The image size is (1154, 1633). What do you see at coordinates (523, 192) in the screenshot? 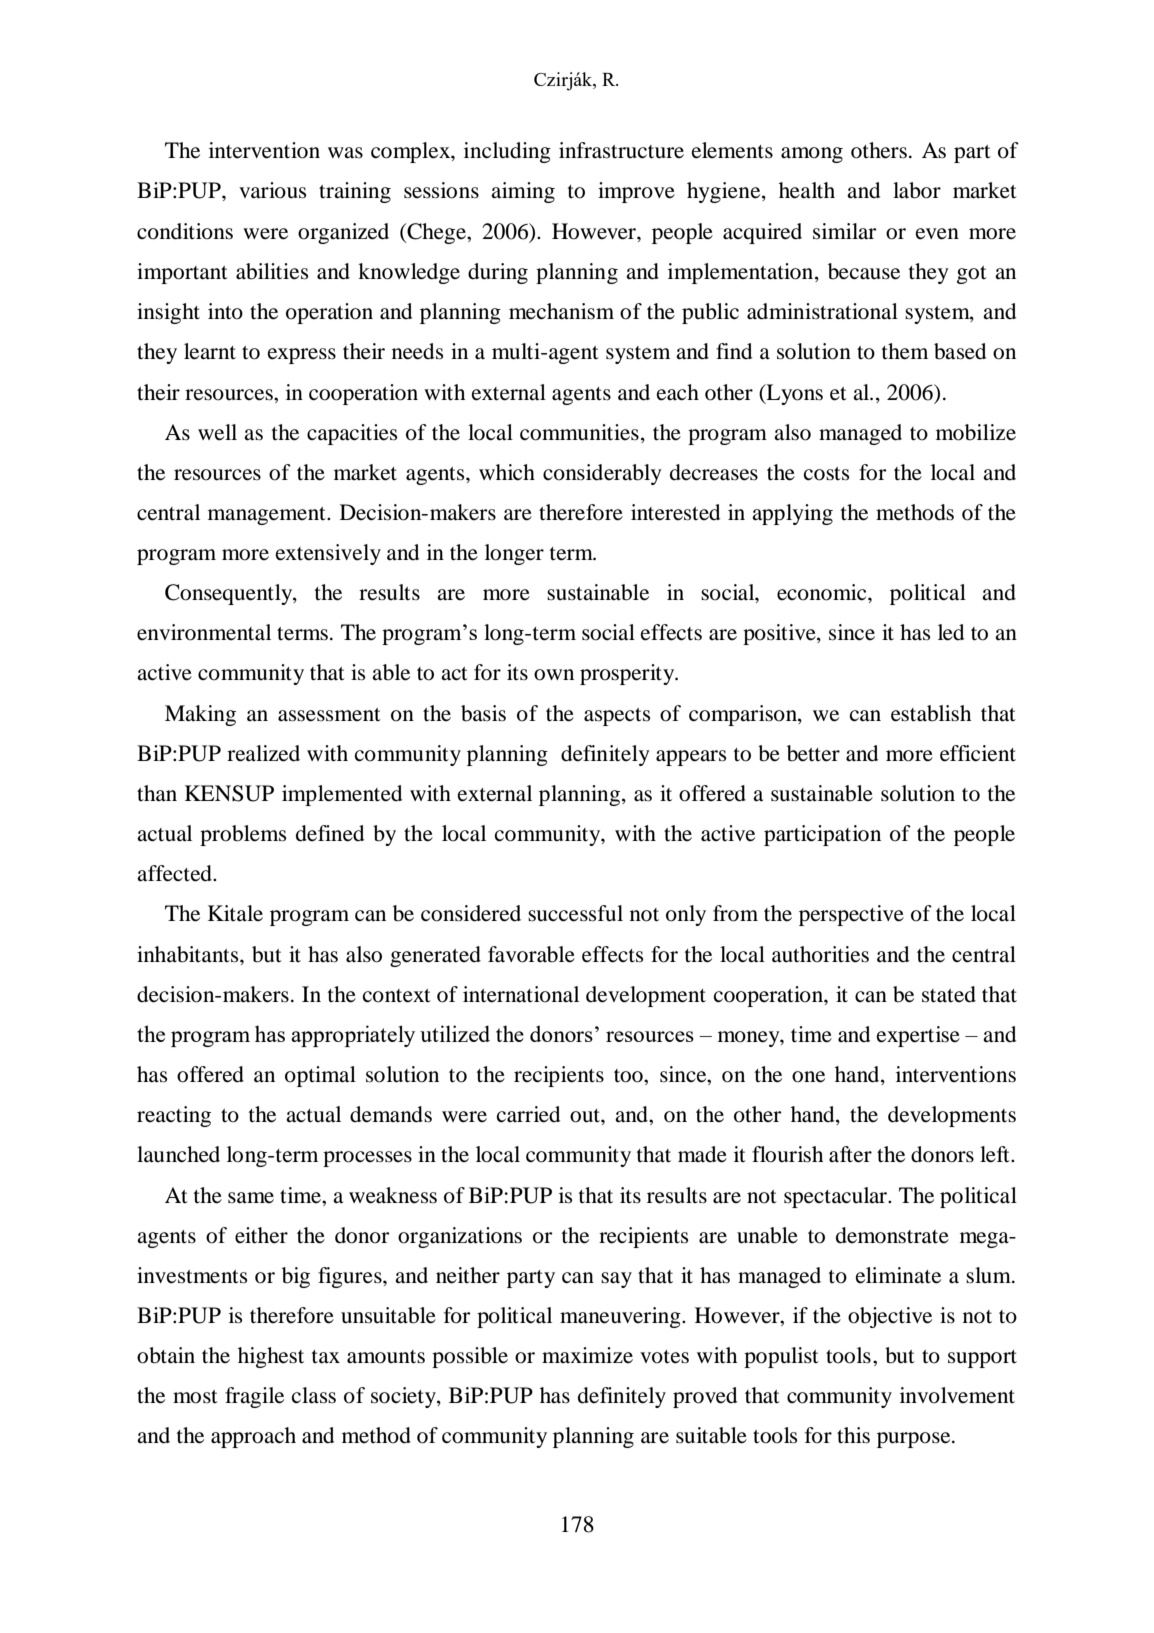
I see `aiming` at bounding box center [523, 192].
